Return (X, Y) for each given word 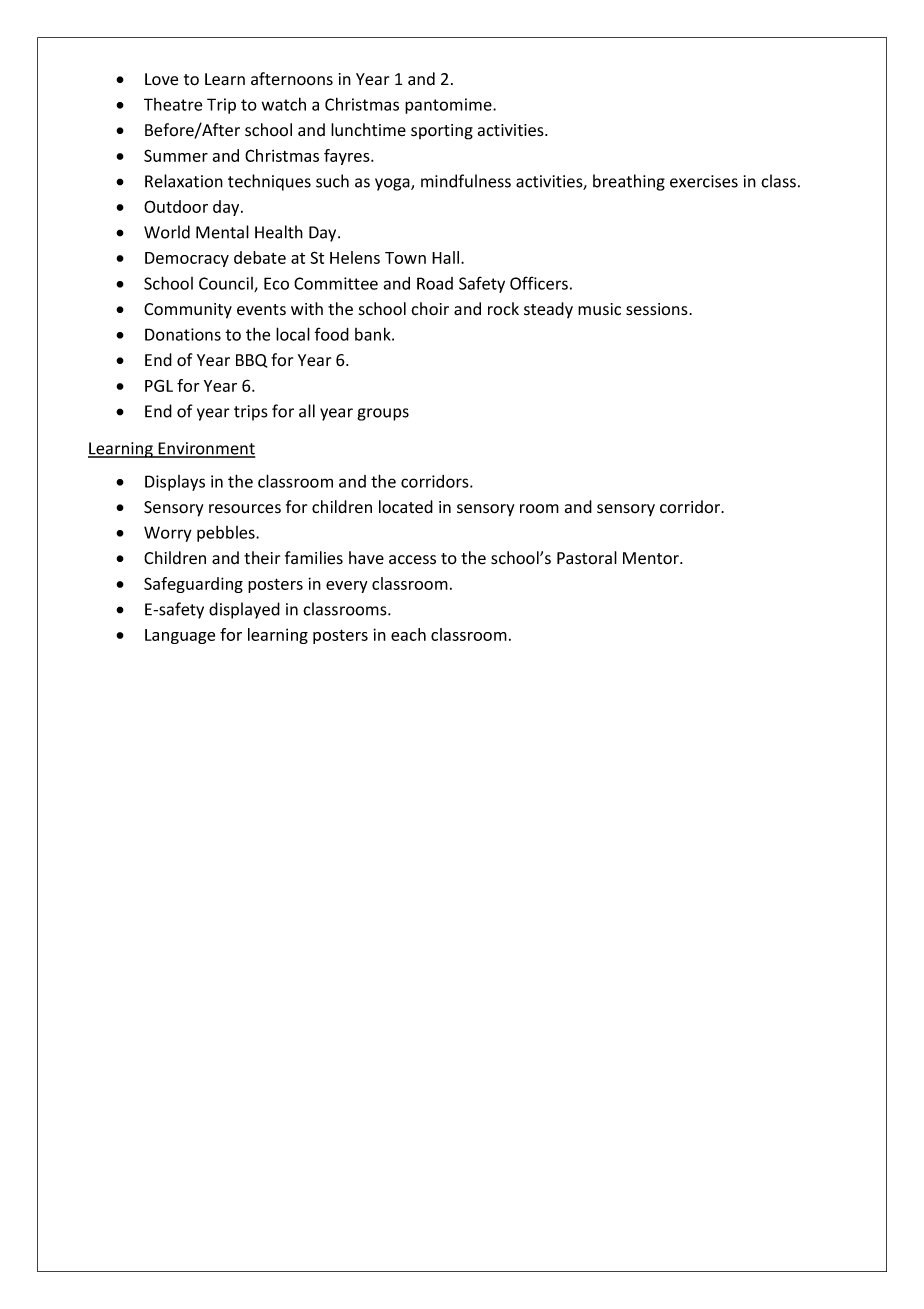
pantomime (449, 106)
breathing (629, 182)
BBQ (251, 361)
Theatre (173, 104)
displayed (244, 610)
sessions (658, 309)
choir (430, 309)
